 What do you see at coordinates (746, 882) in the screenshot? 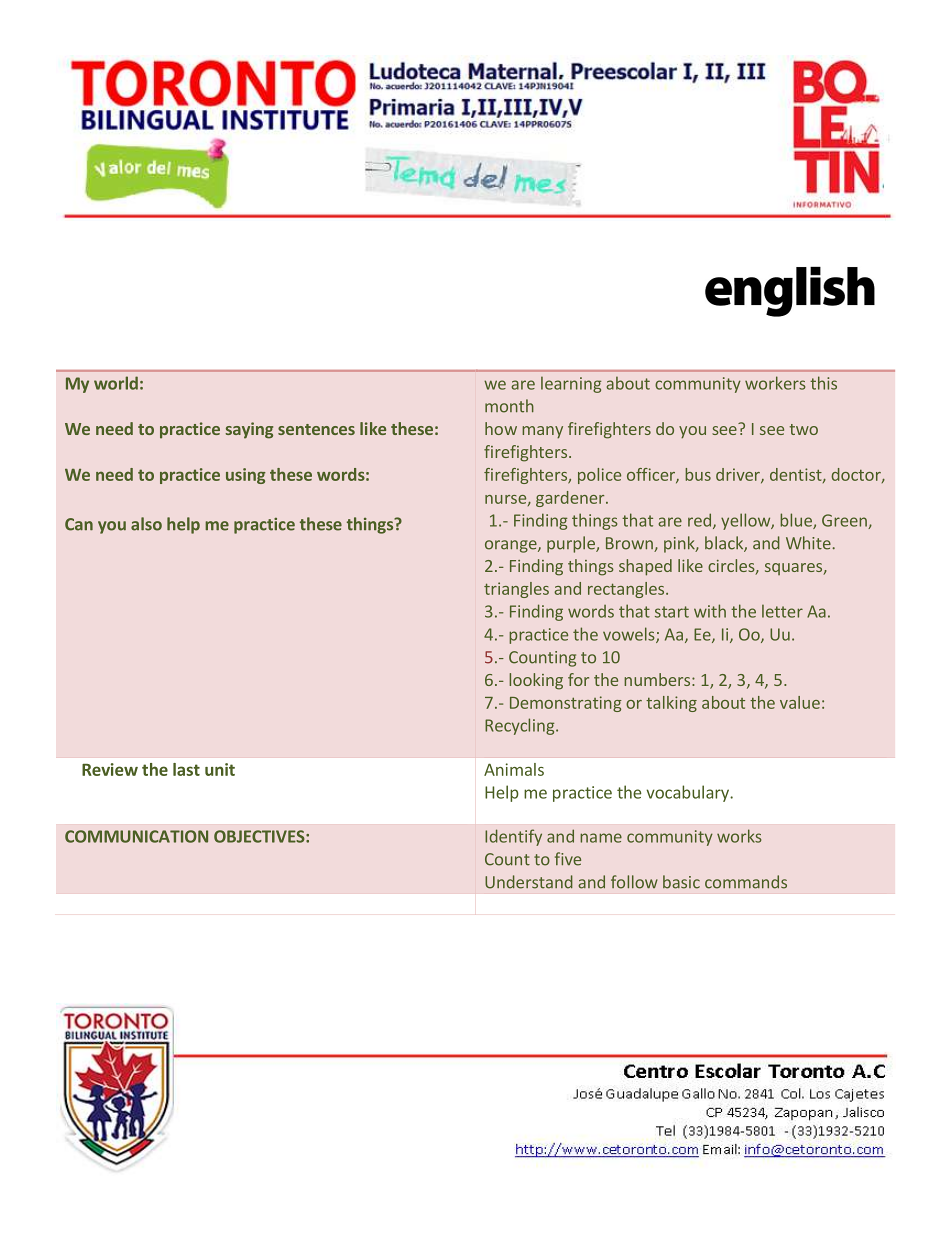
I see `commands` at bounding box center [746, 882].
